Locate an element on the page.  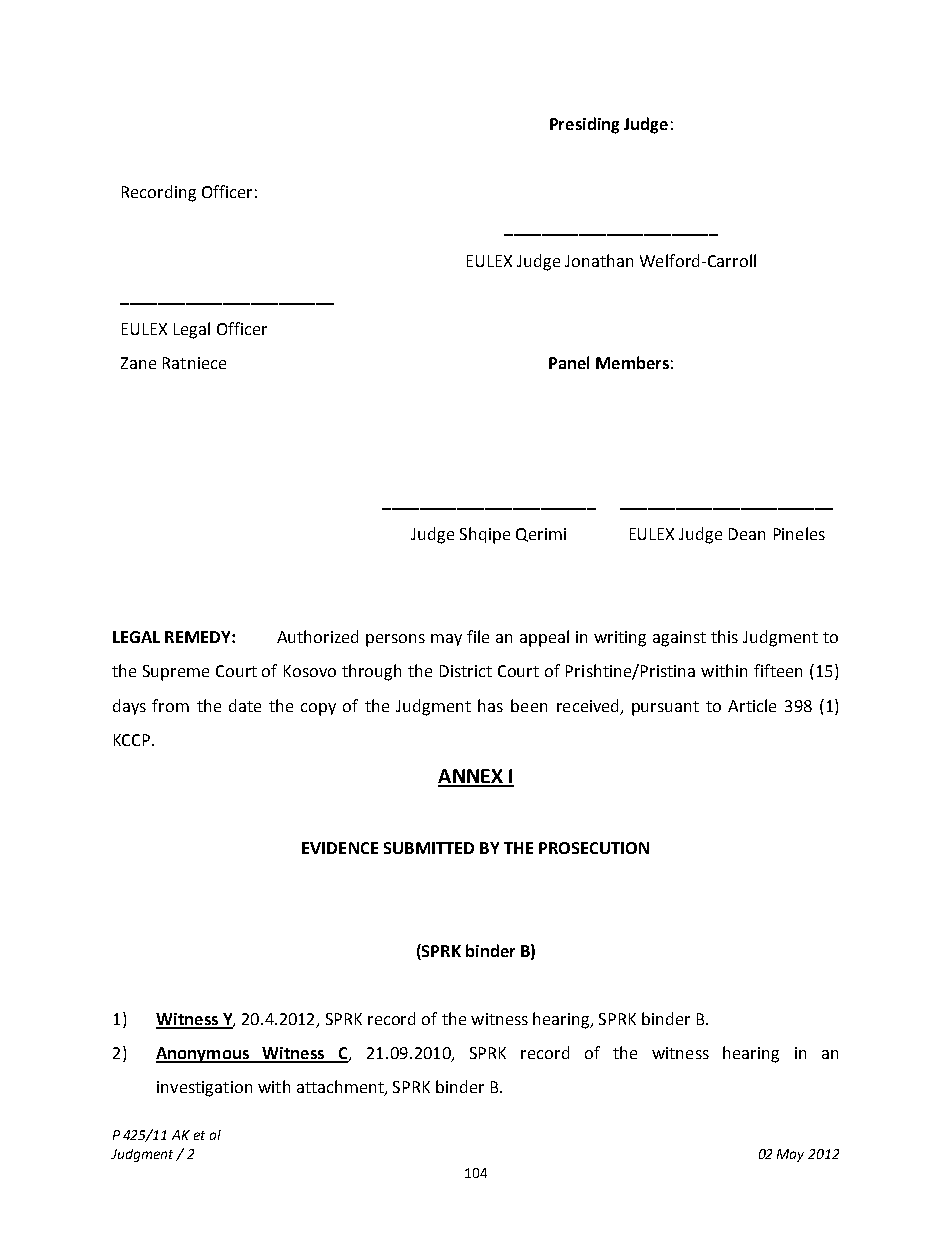
Jonathan is located at coordinates (599, 260).
